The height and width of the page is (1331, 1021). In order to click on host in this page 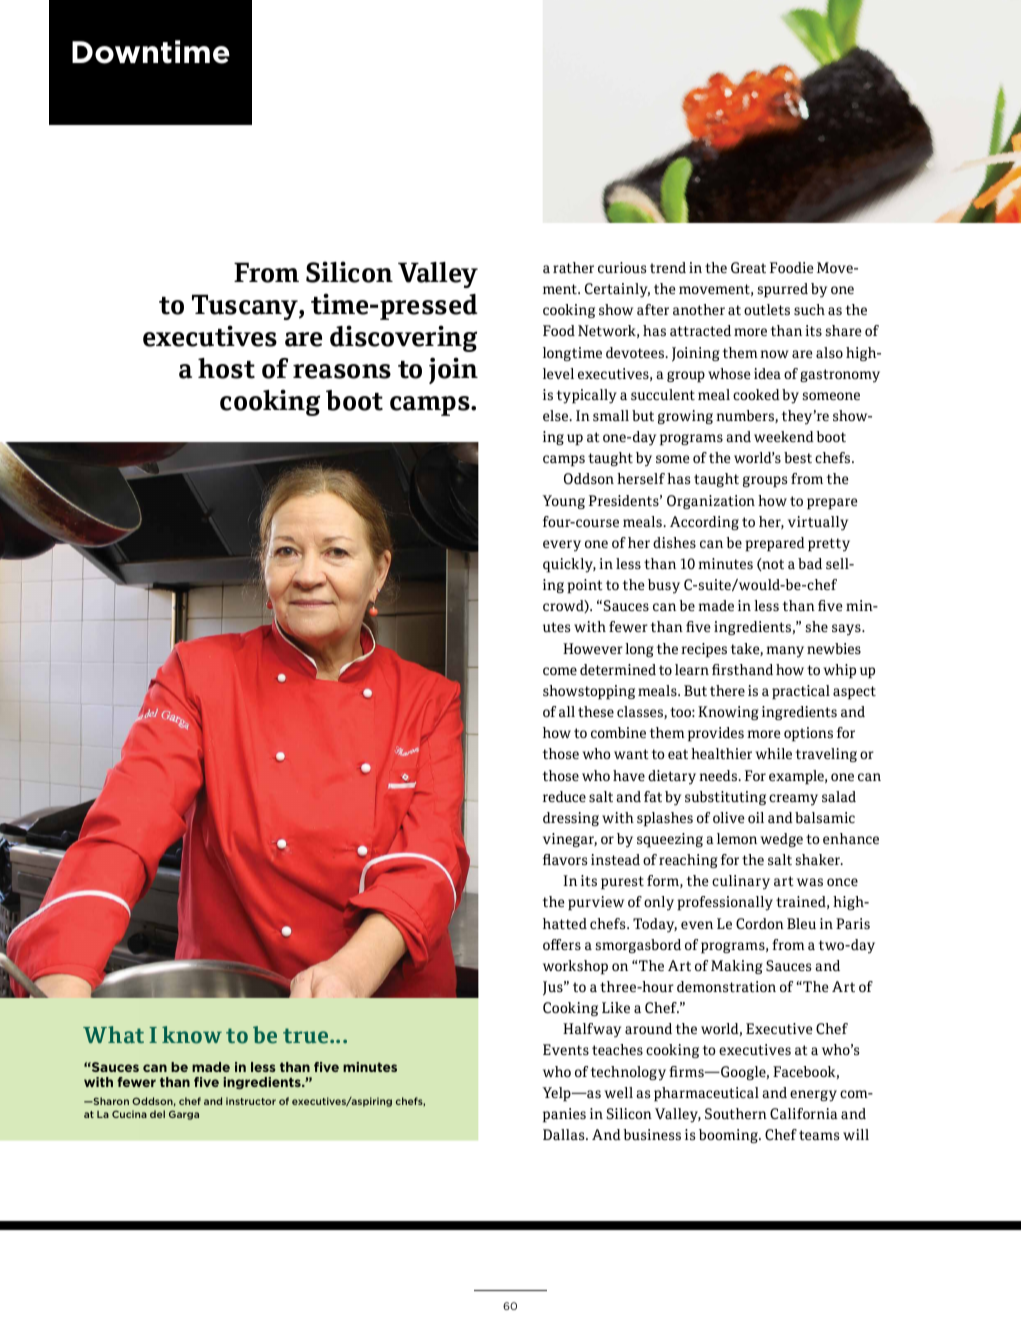, I will do `click(226, 368)`.
